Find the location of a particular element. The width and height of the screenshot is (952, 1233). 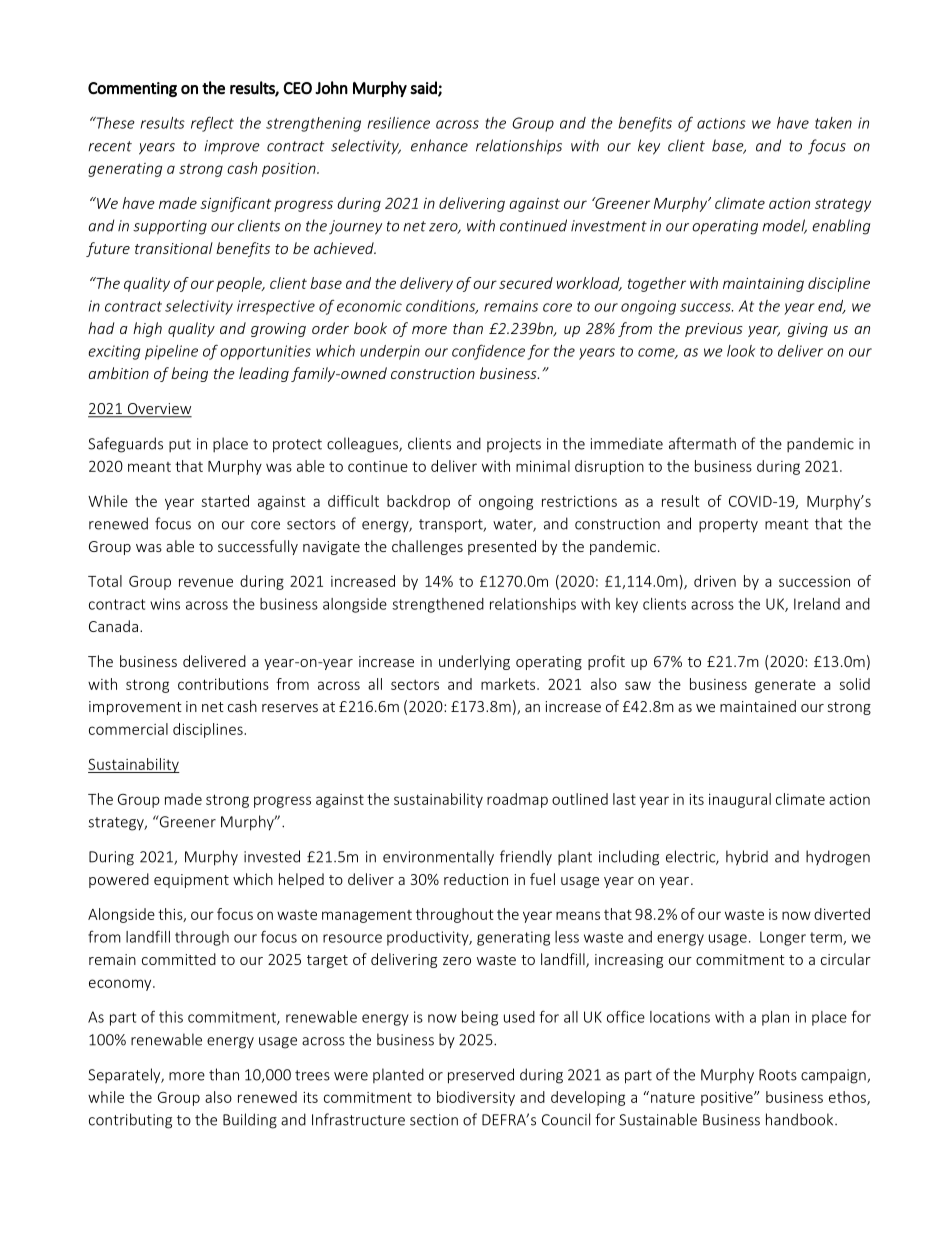

enhance is located at coordinates (439, 145).
